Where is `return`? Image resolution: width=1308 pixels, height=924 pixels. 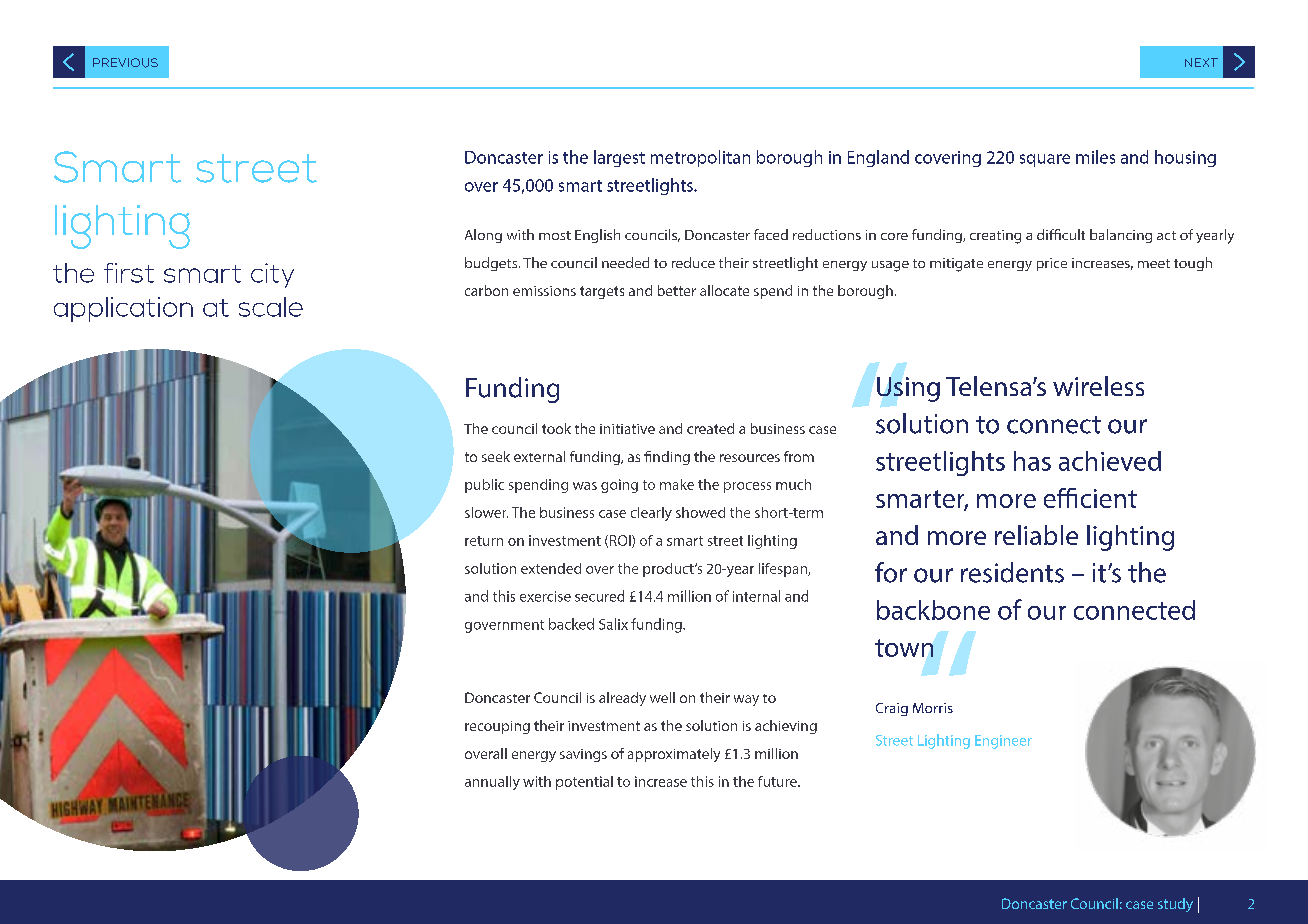 return is located at coordinates (484, 541).
